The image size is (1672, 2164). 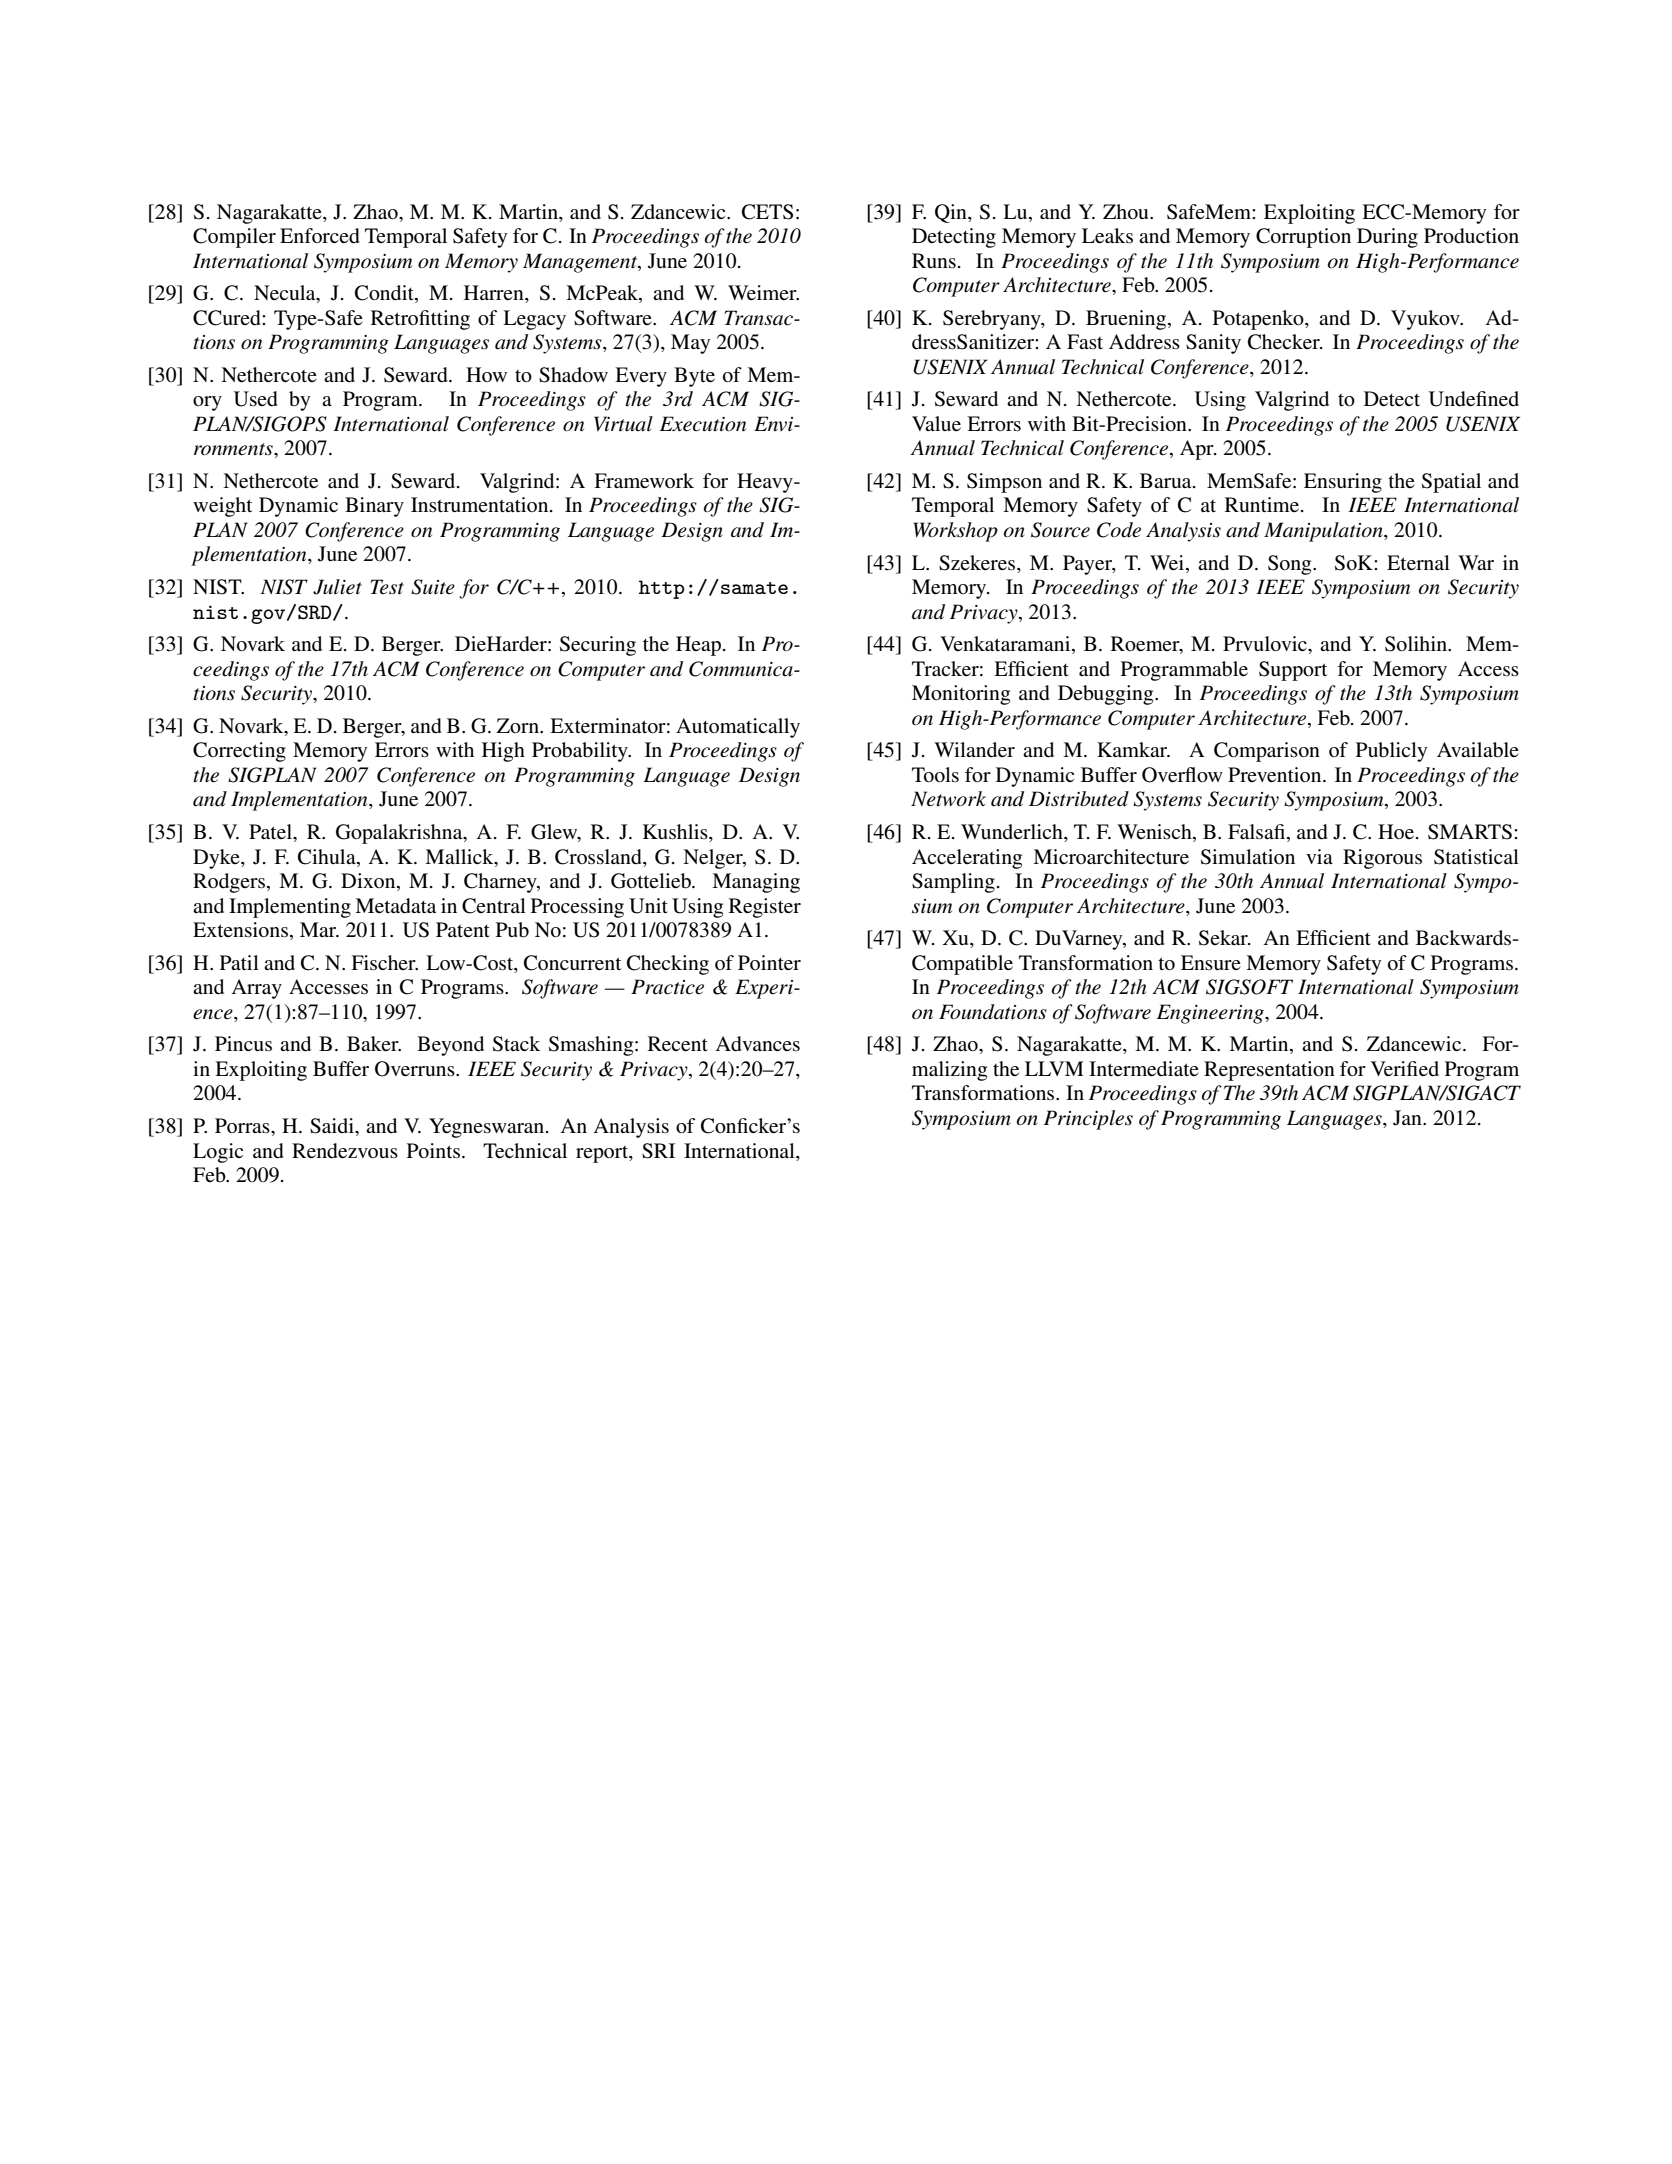 I want to click on Support, so click(x=1293, y=671).
